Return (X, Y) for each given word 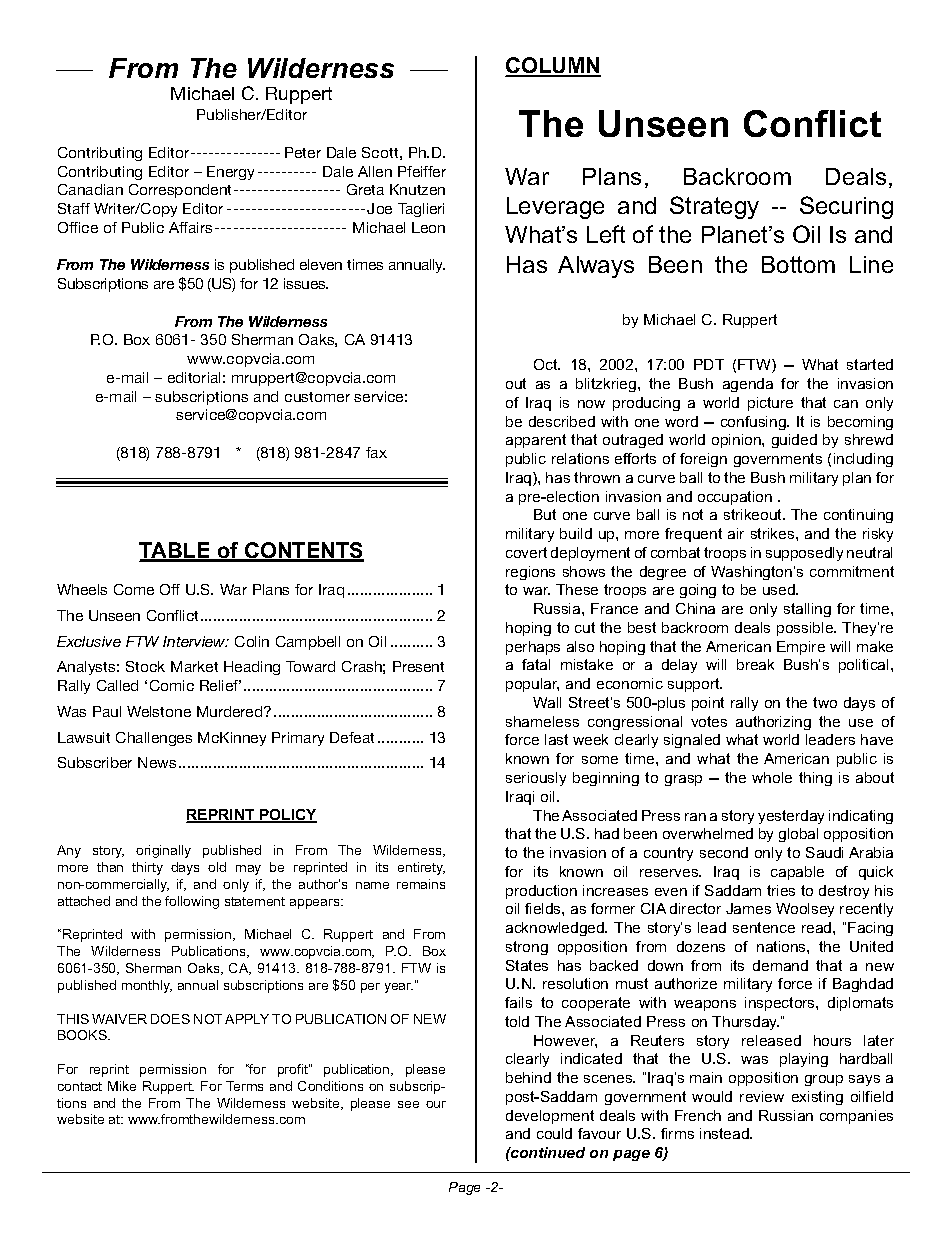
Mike (122, 1086)
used (780, 589)
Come (134, 589)
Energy (230, 173)
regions (530, 573)
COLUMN (553, 66)
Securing (846, 207)
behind (528, 1077)
